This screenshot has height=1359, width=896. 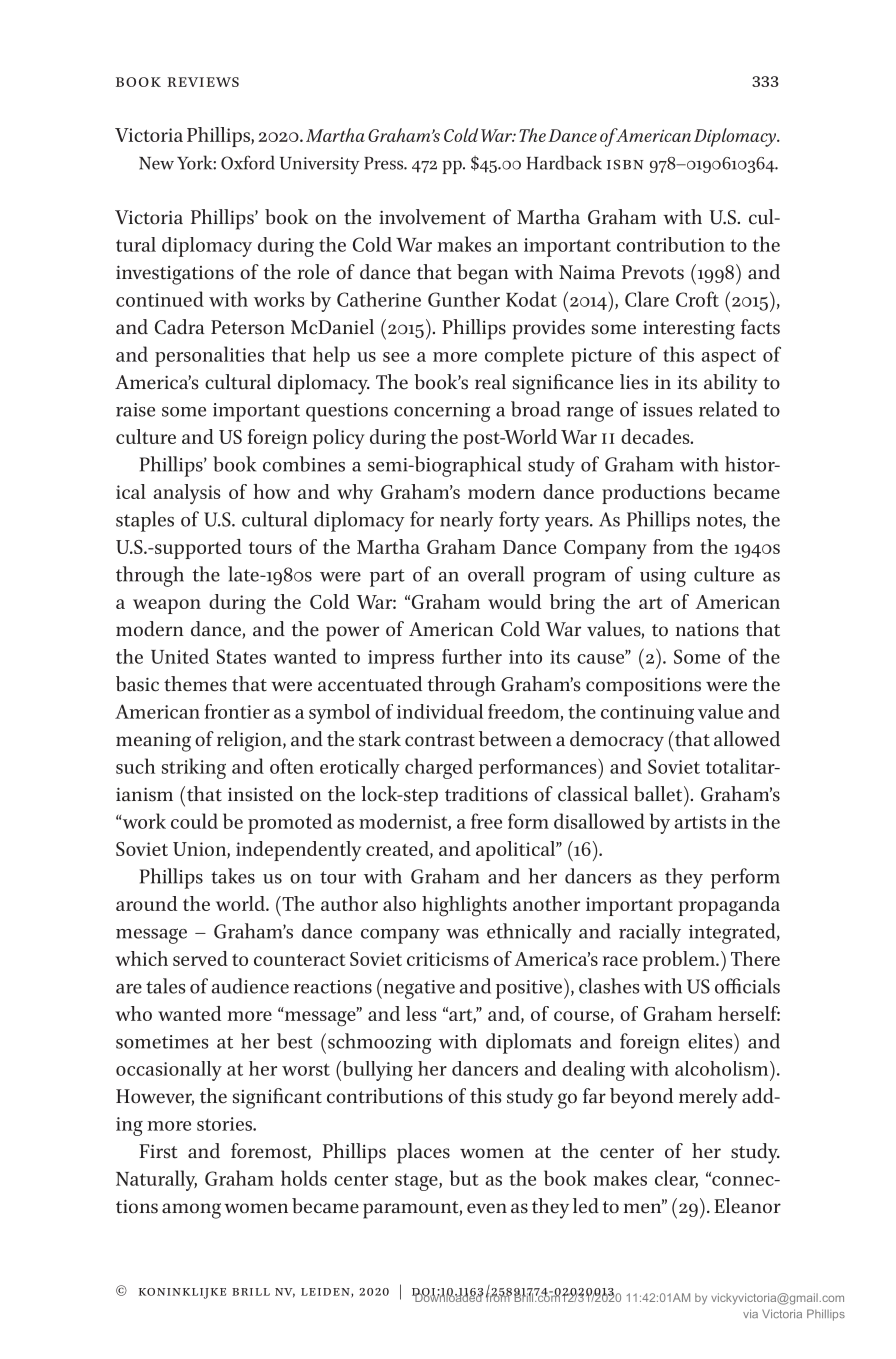 What do you see at coordinates (200, 958) in the screenshot?
I see `served` at bounding box center [200, 958].
